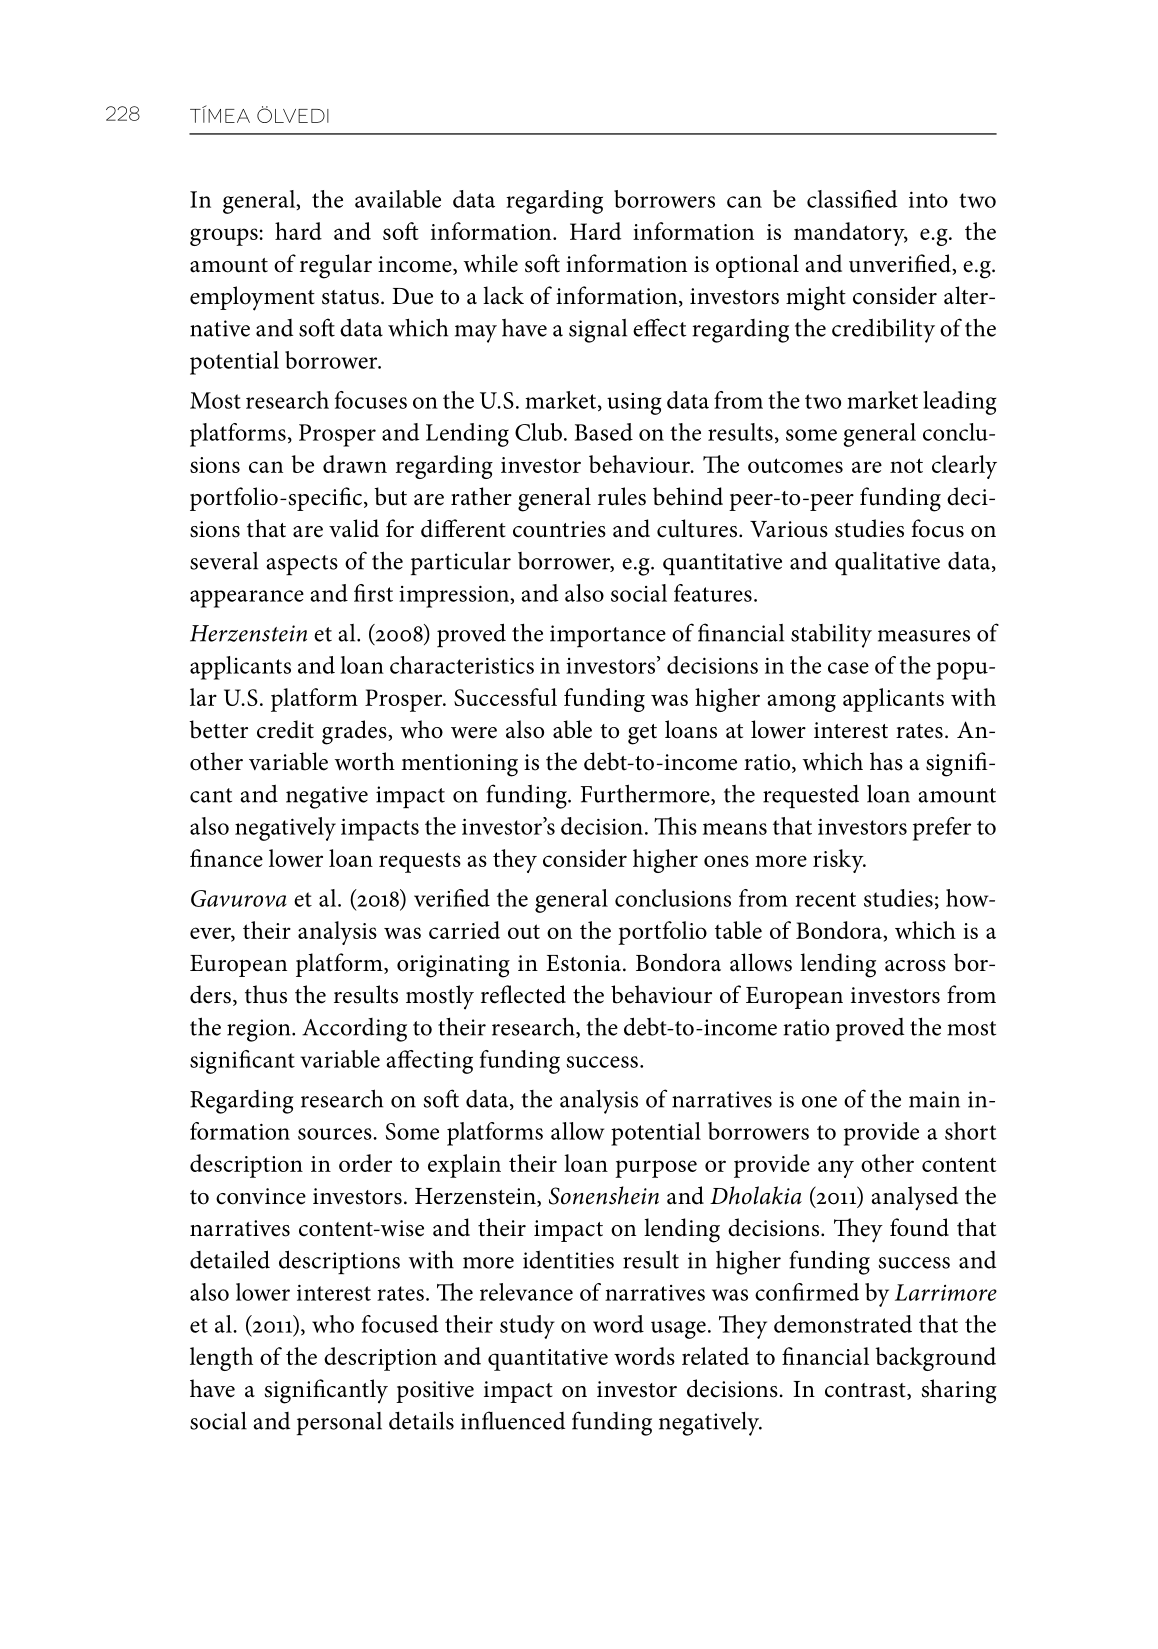 Image resolution: width=1158 pixels, height=1649 pixels. I want to click on classified, so click(852, 199).
